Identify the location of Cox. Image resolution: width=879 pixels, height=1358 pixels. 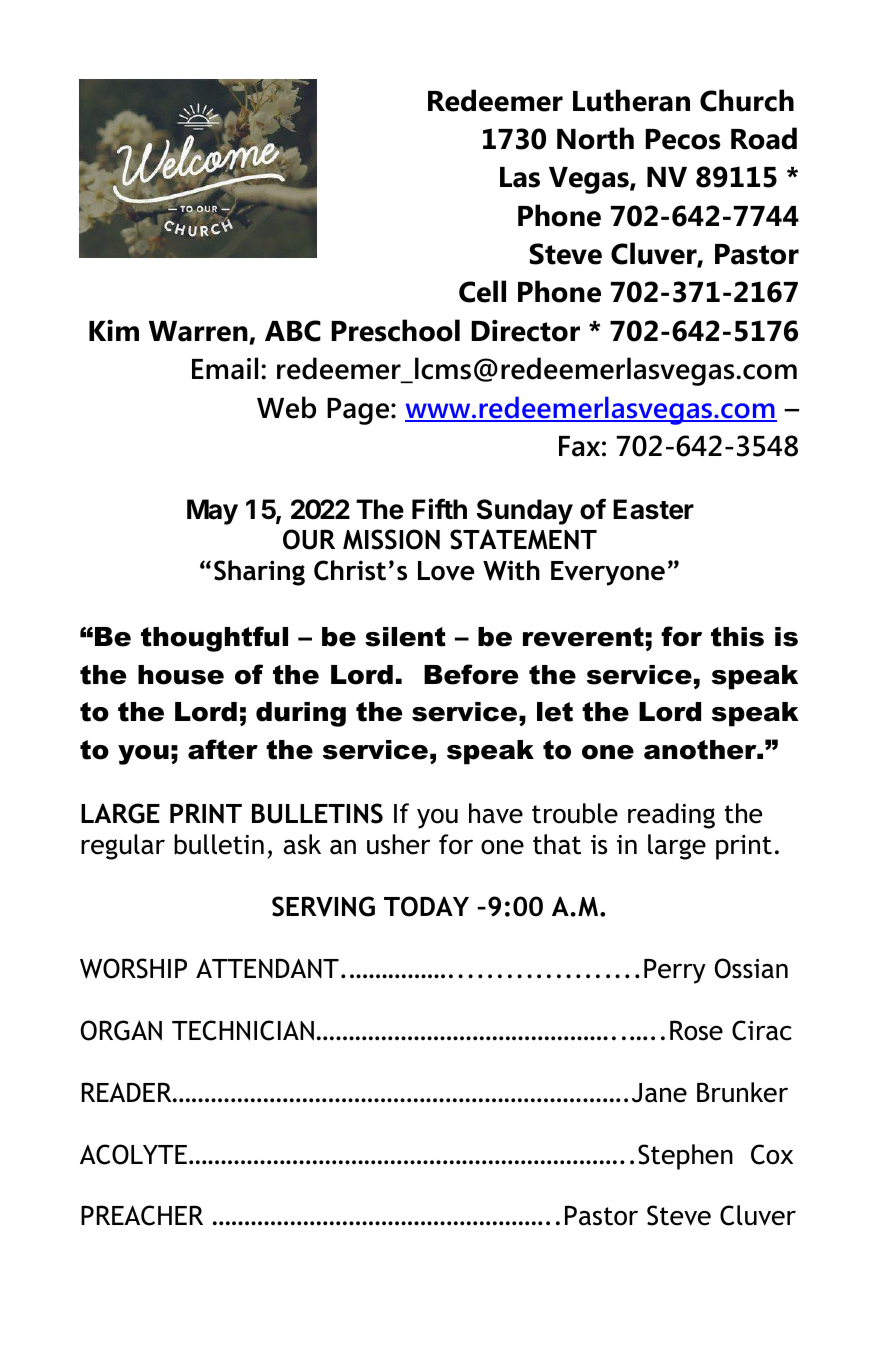
(772, 1154).
